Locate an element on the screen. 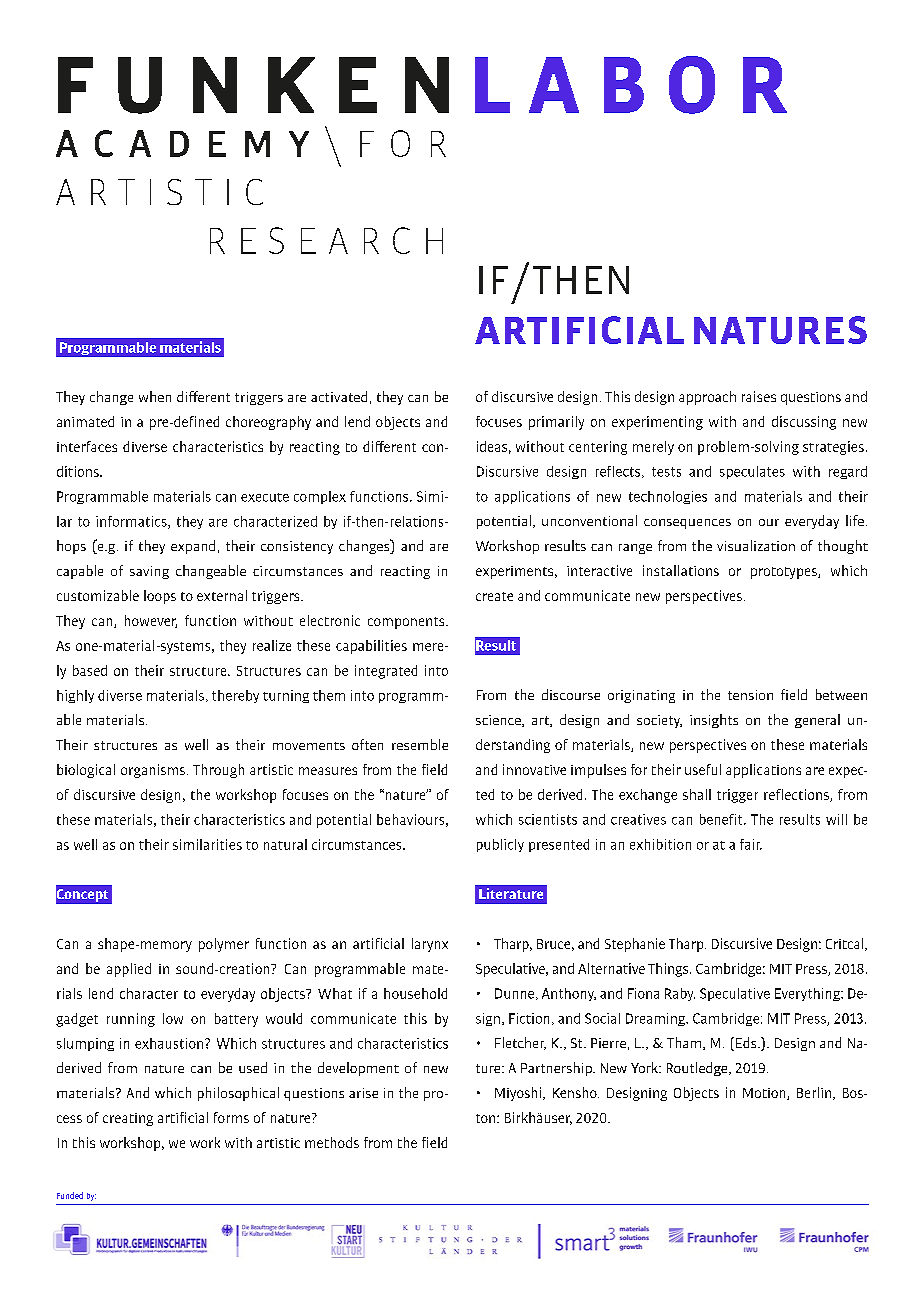 This screenshot has width=924, height=1308. innovative is located at coordinates (534, 769).
